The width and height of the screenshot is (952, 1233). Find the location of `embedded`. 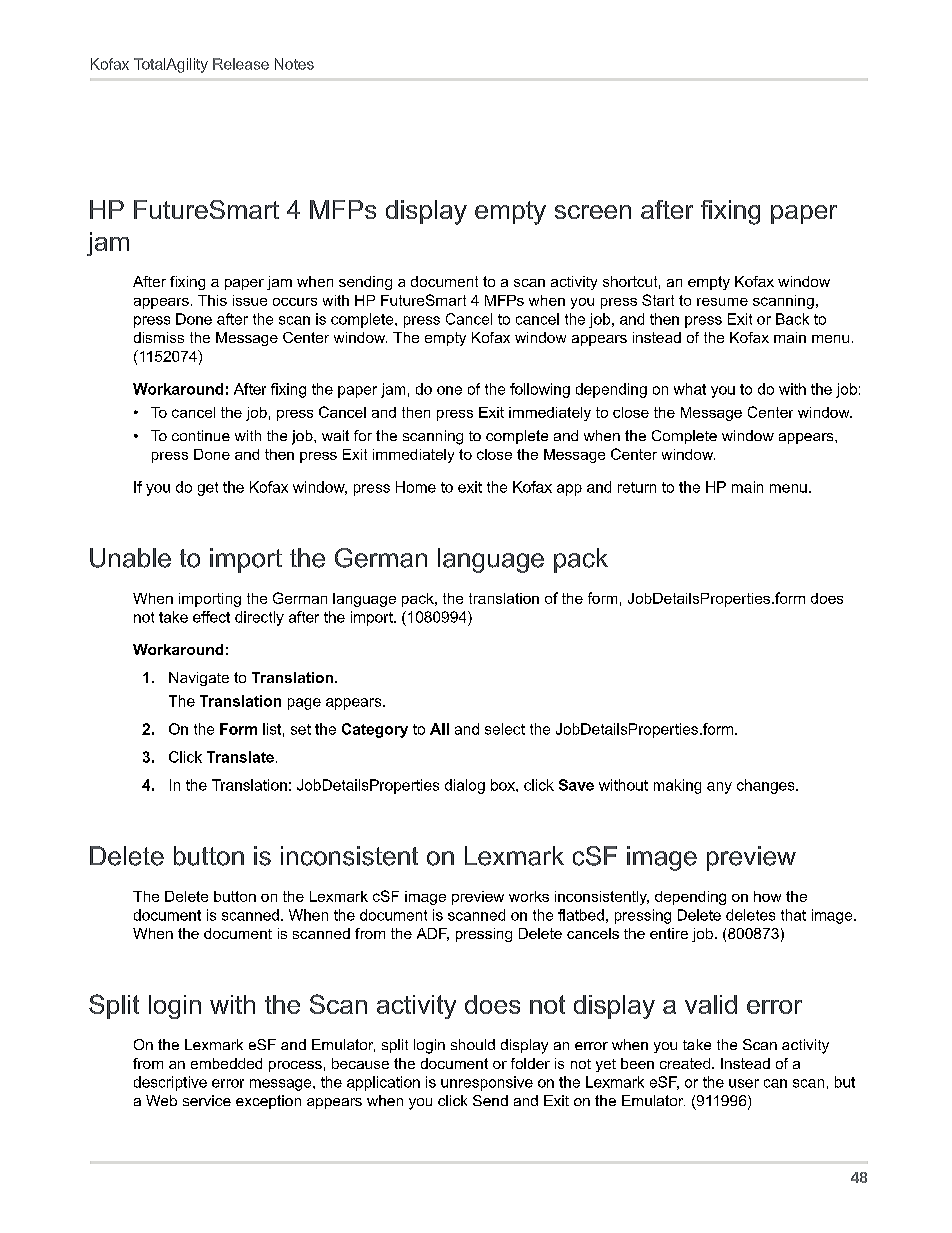

embedded is located at coordinates (226, 1063).
